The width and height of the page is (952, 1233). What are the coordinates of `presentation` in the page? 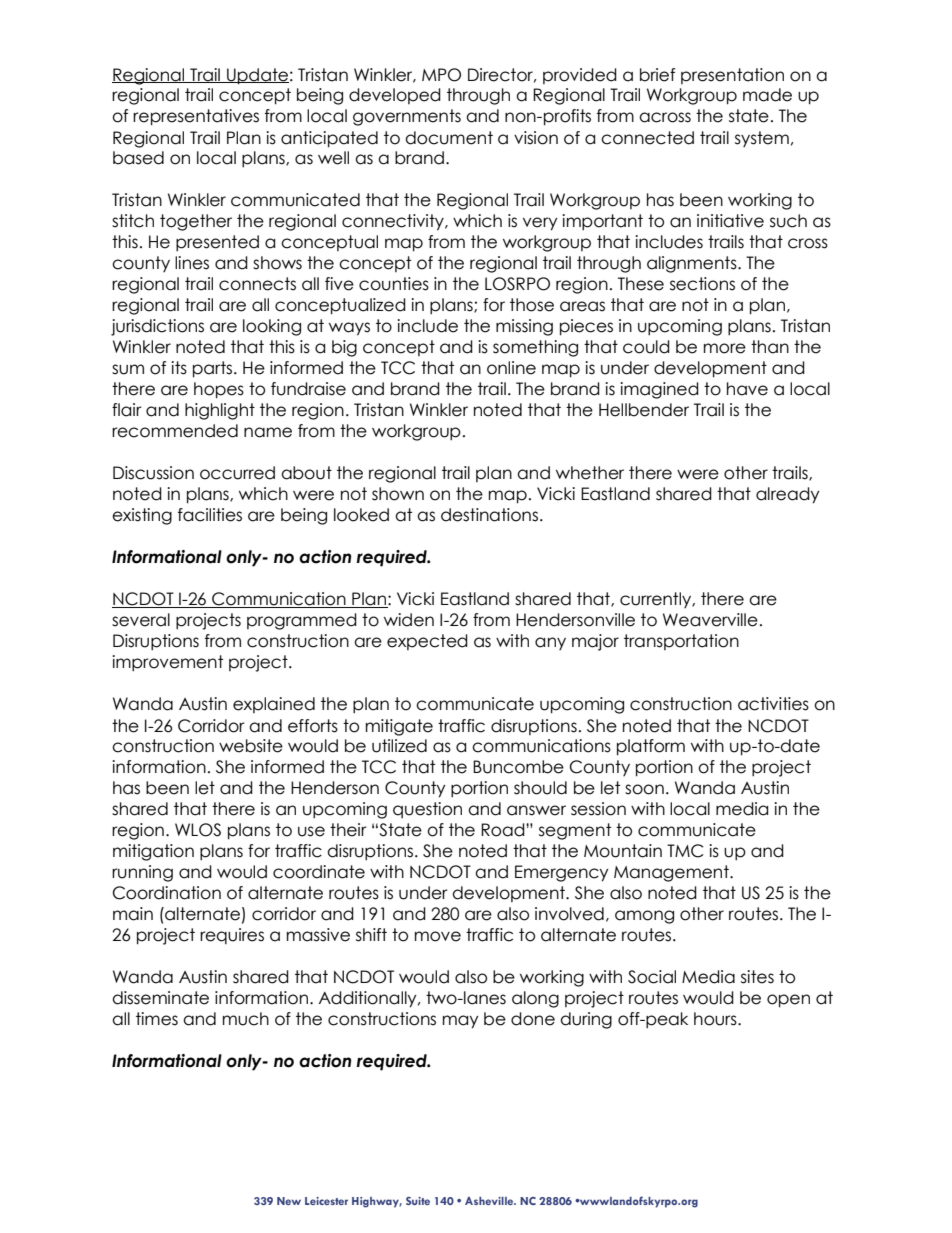 It's located at (732, 76).
